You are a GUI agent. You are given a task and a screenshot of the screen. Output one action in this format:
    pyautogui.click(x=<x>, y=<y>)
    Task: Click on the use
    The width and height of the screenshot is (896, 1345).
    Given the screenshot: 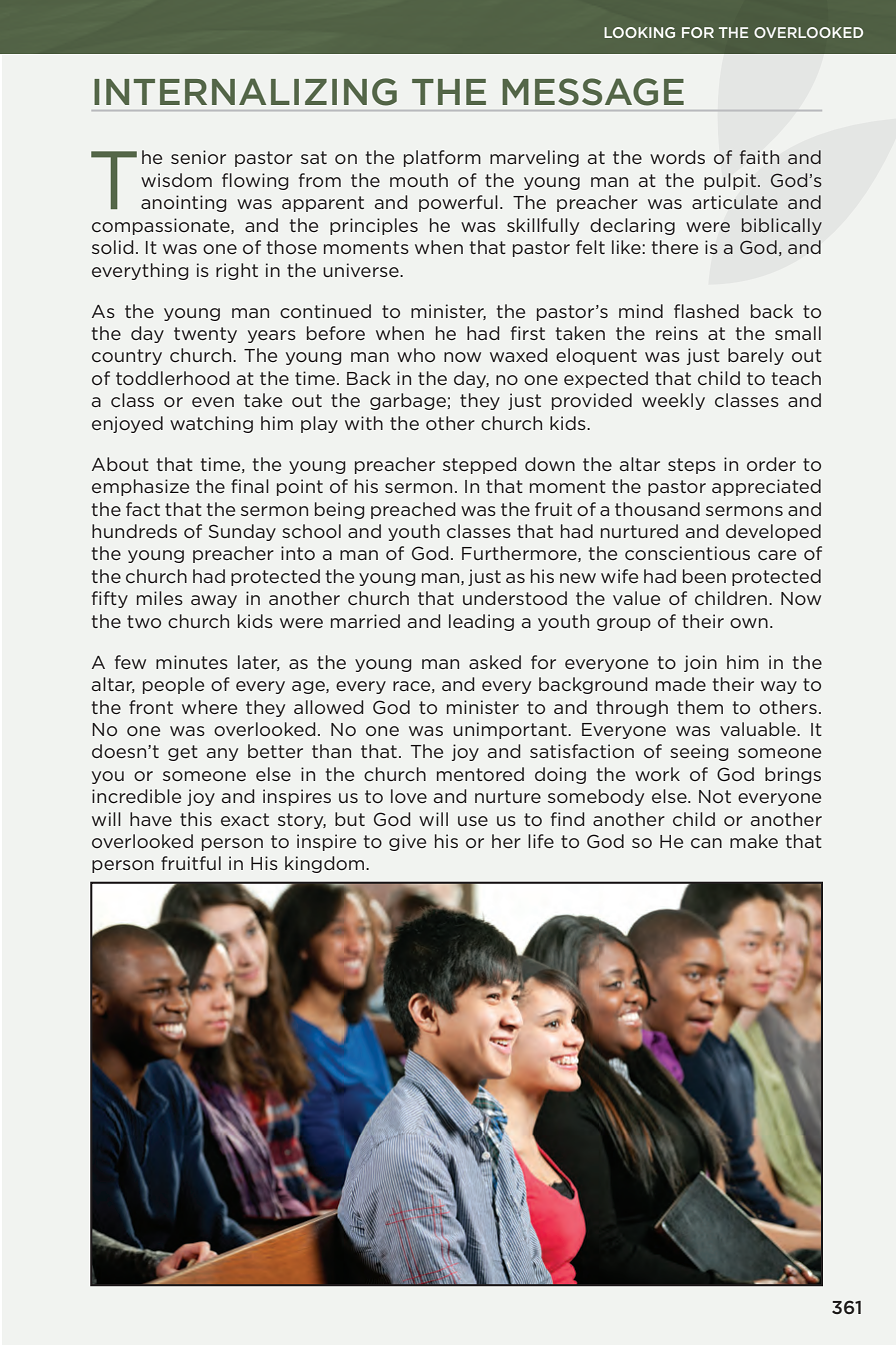 What is the action you would take?
    pyautogui.click(x=473, y=821)
